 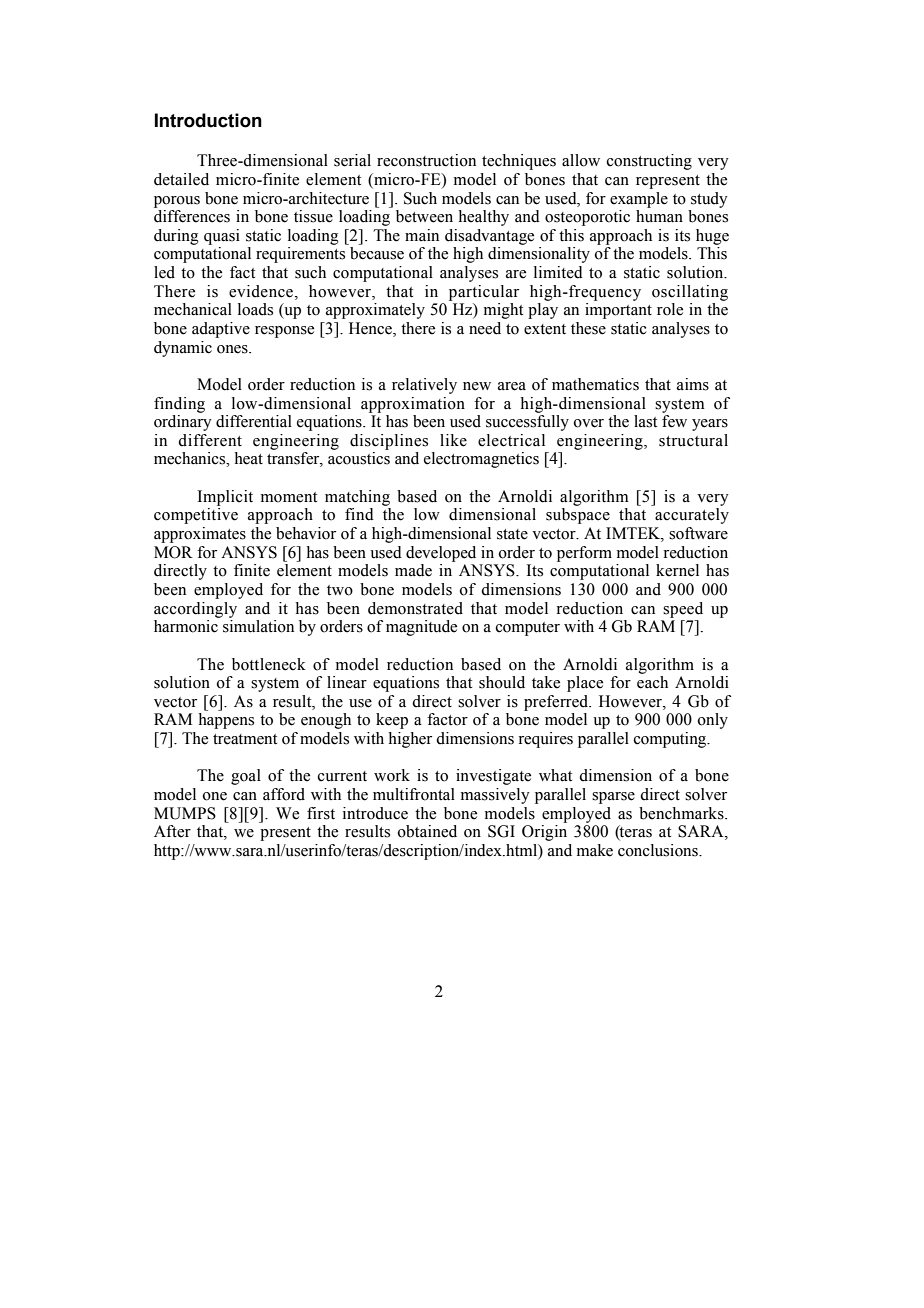 What do you see at coordinates (269, 664) in the page?
I see `bottleneck` at bounding box center [269, 664].
